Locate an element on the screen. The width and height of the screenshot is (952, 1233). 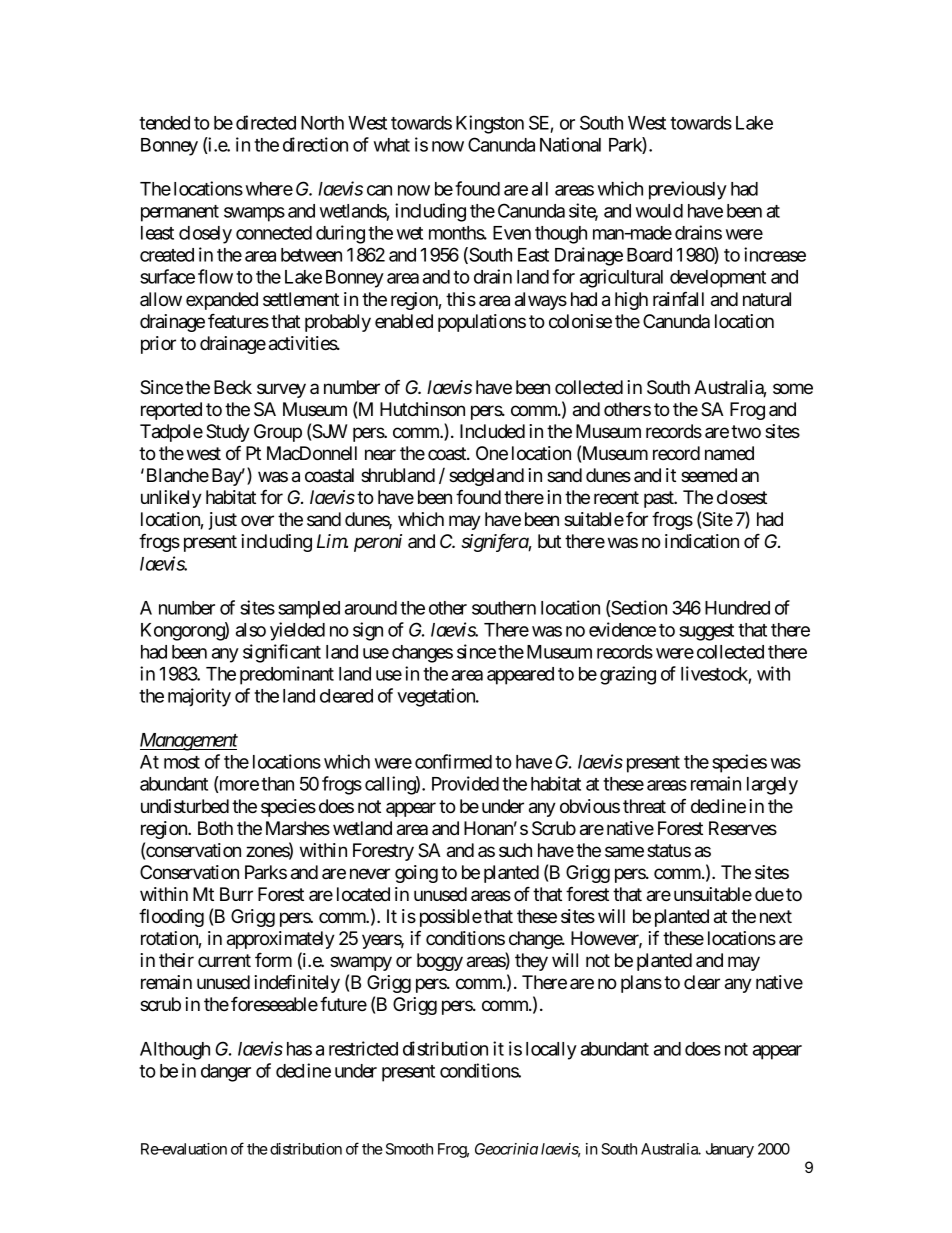
Kingston is located at coordinates (490, 124).
